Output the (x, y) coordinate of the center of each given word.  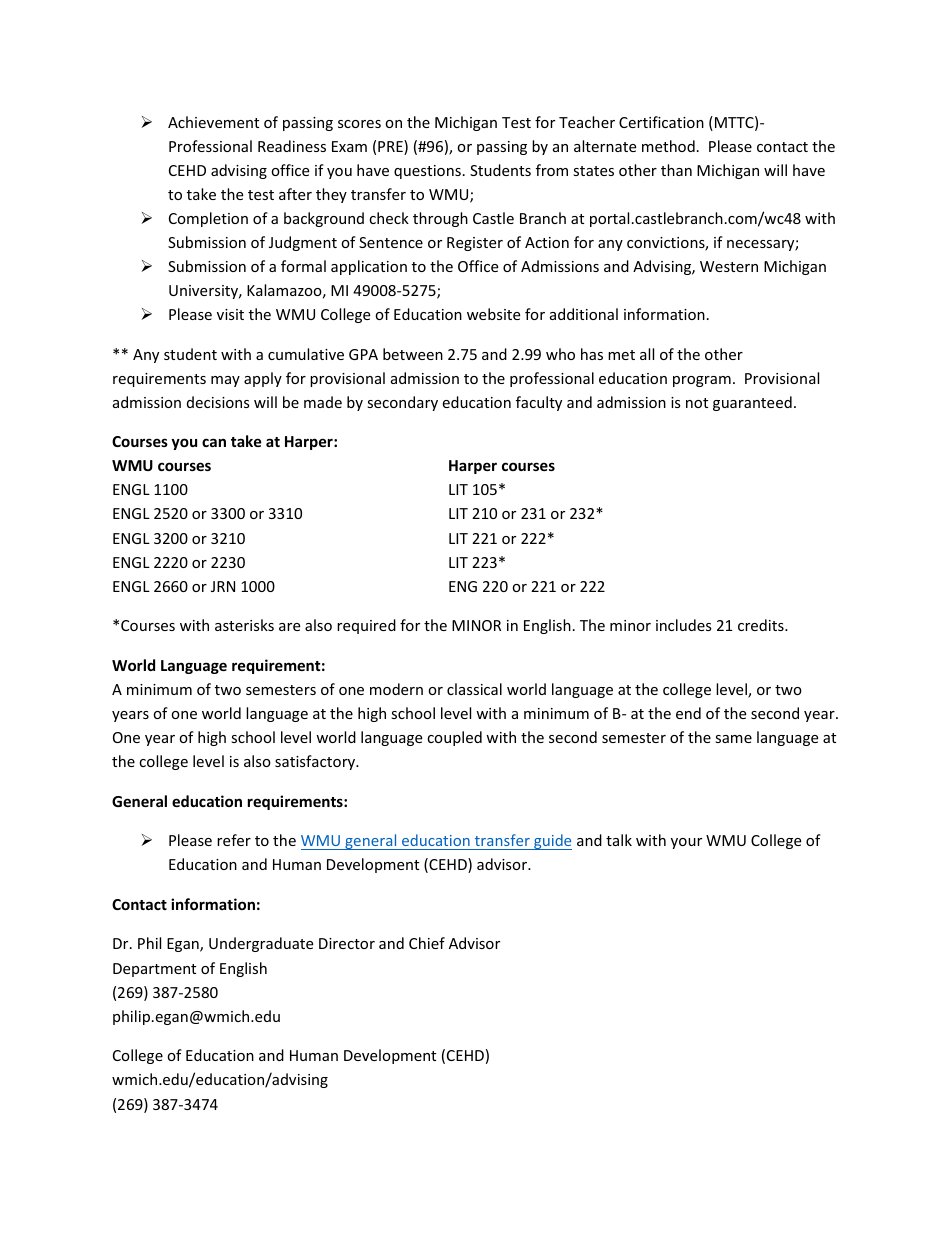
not (697, 403)
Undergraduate (261, 944)
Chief (427, 943)
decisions (218, 402)
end (688, 713)
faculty (539, 403)
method (668, 146)
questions (427, 172)
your (686, 843)
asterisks (244, 625)
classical (474, 689)
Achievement (213, 122)
